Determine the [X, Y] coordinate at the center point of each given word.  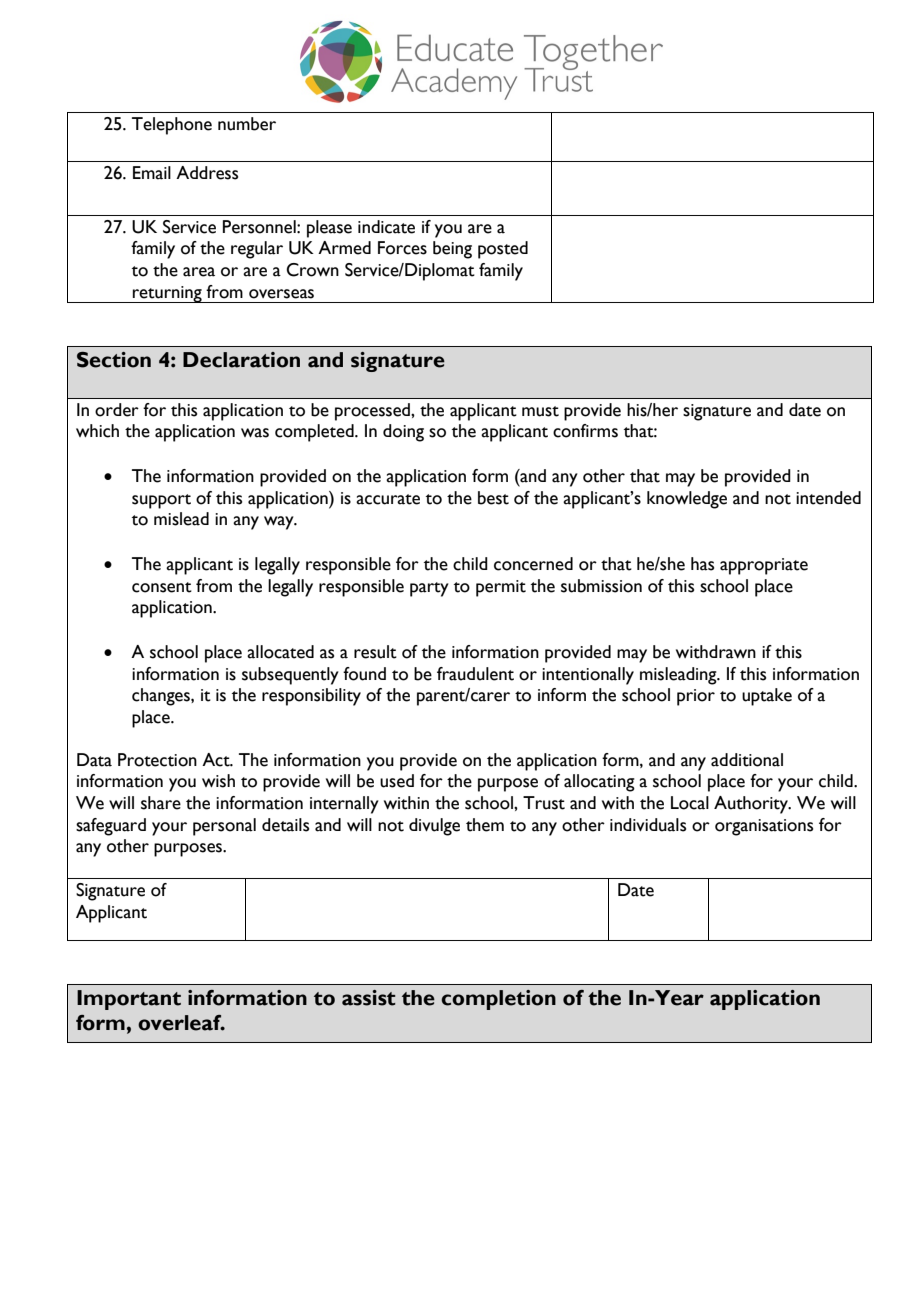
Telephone [172, 126]
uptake [767, 697]
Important [129, 1000]
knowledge [687, 500]
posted [503, 250]
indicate [386, 227]
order [117, 410]
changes [162, 697]
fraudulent [475, 674]
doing [403, 433]
